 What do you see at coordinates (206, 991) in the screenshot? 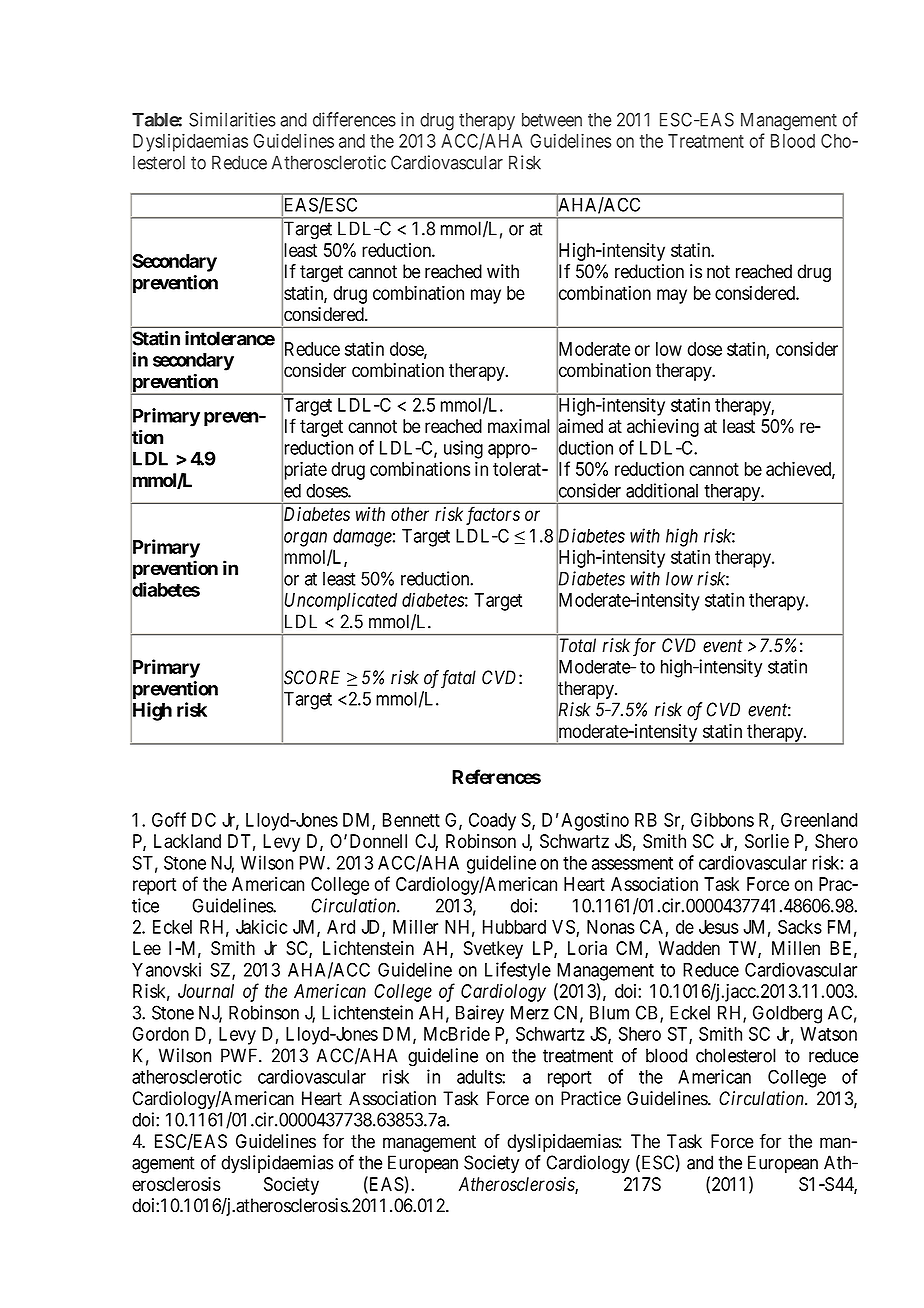
I see `Journal` at bounding box center [206, 991].
